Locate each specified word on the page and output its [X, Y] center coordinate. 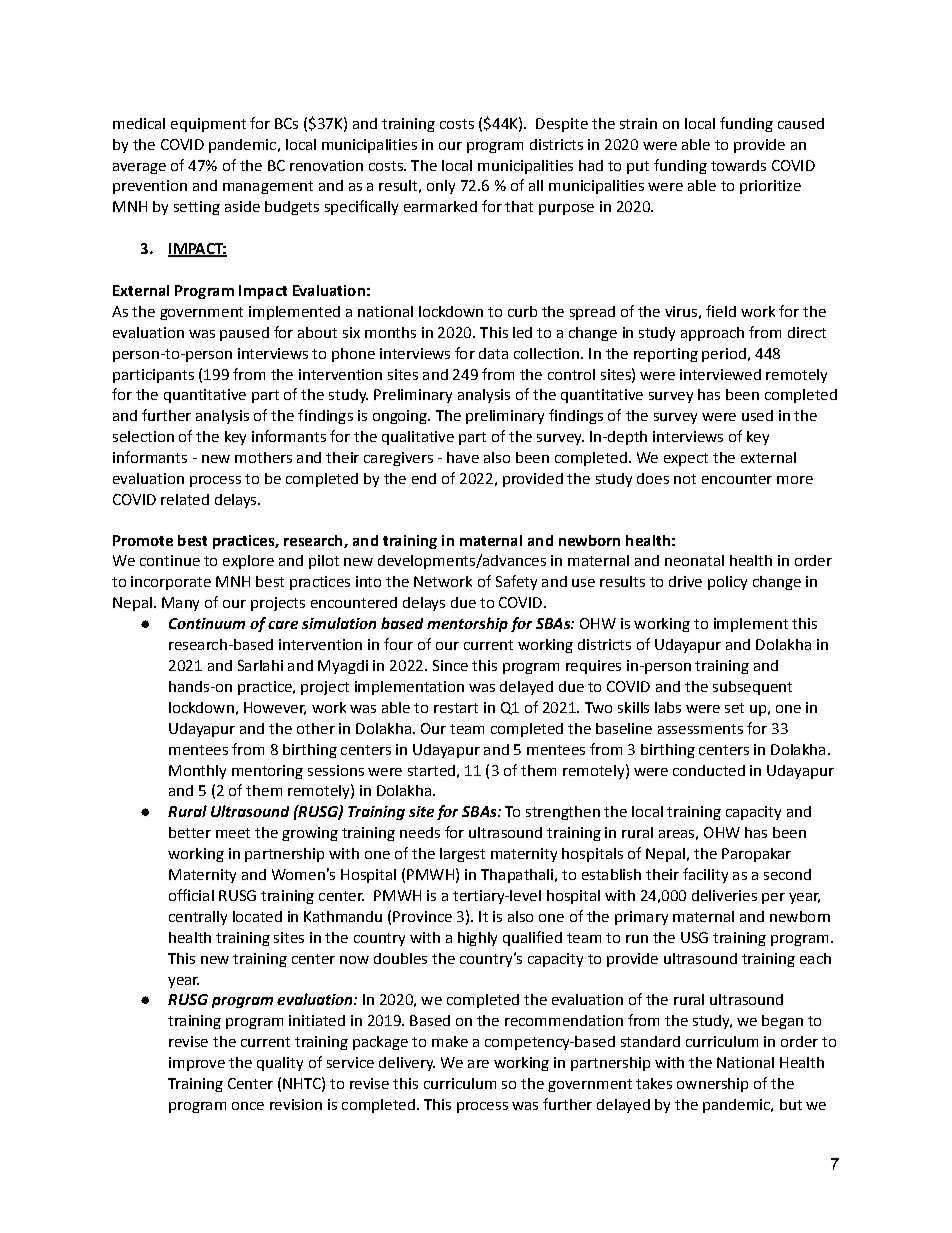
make [450, 1041]
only [441, 187]
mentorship [467, 624]
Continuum [207, 623]
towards [738, 165]
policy [727, 583]
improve [197, 1064]
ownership [712, 1085]
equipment [208, 125]
